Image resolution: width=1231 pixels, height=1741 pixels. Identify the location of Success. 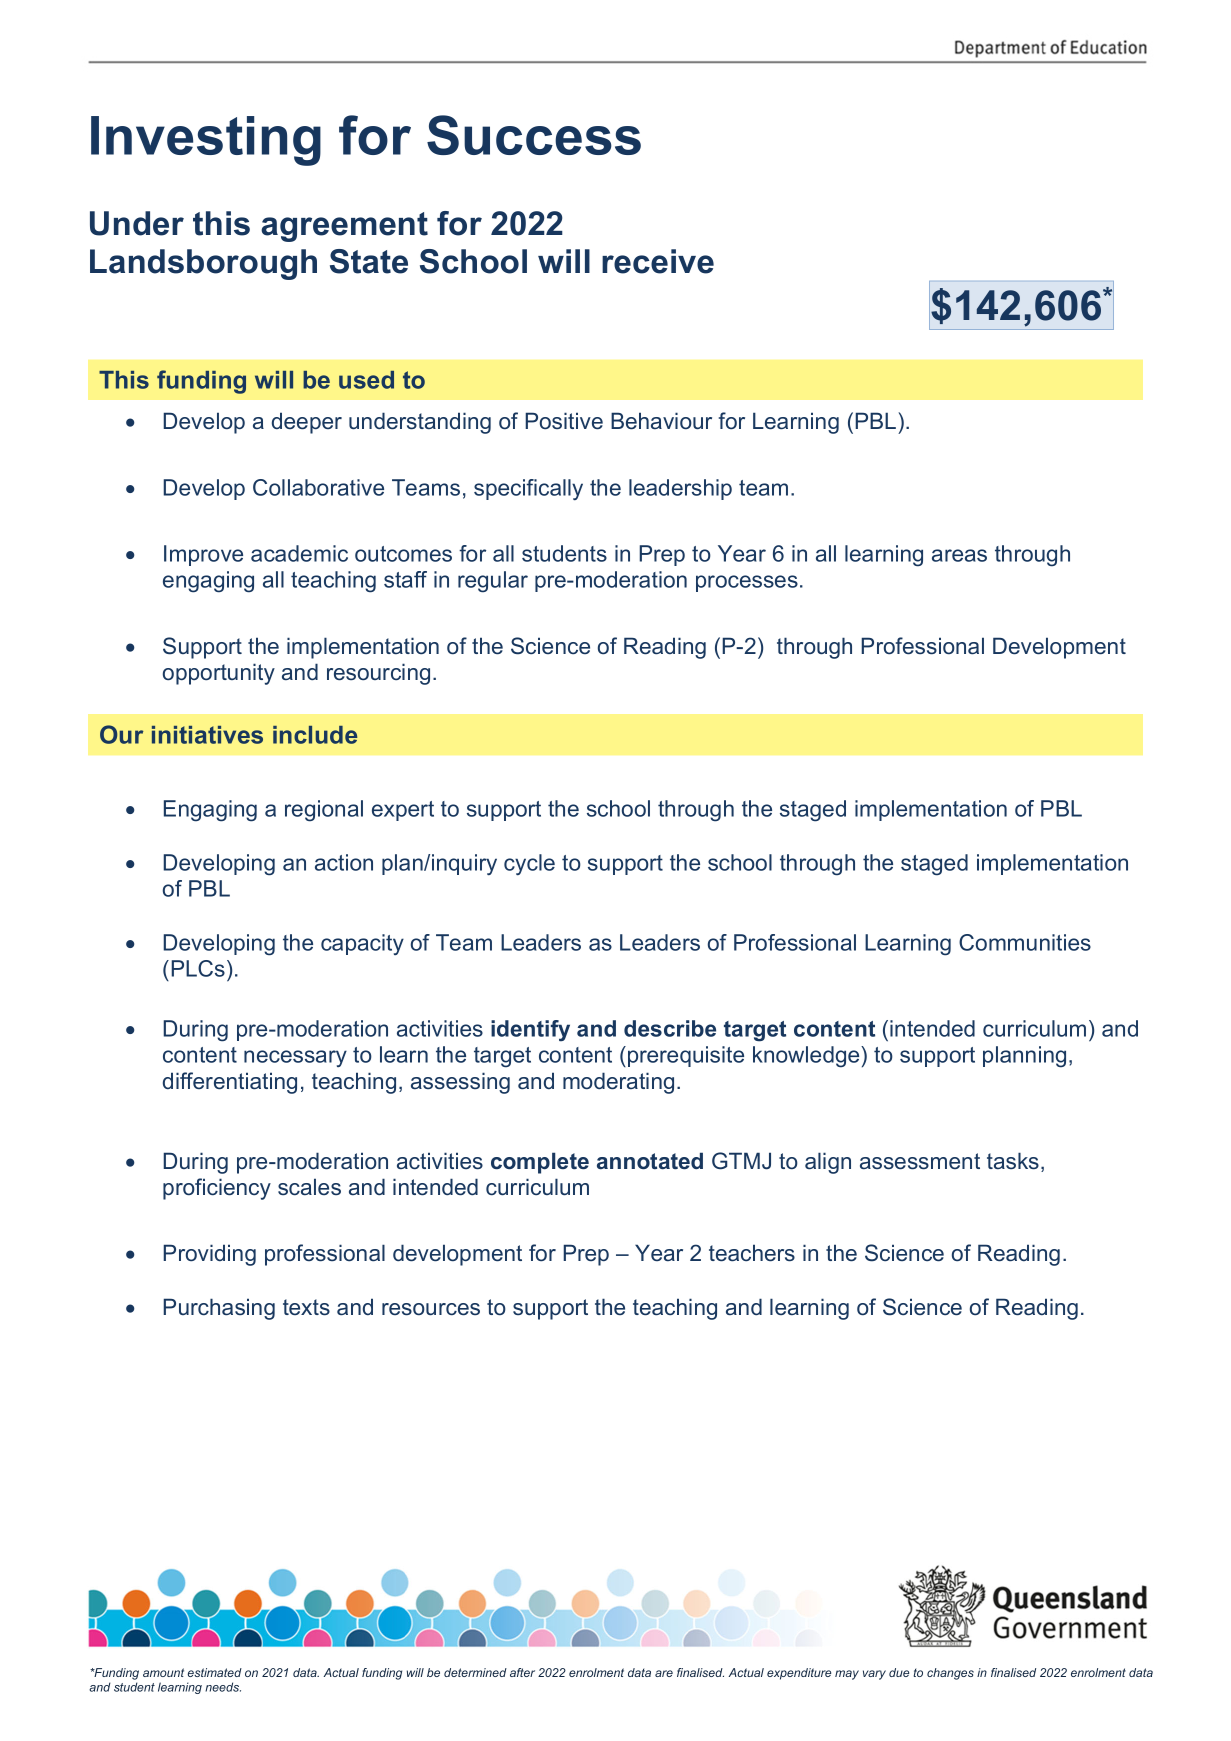
(534, 135).
